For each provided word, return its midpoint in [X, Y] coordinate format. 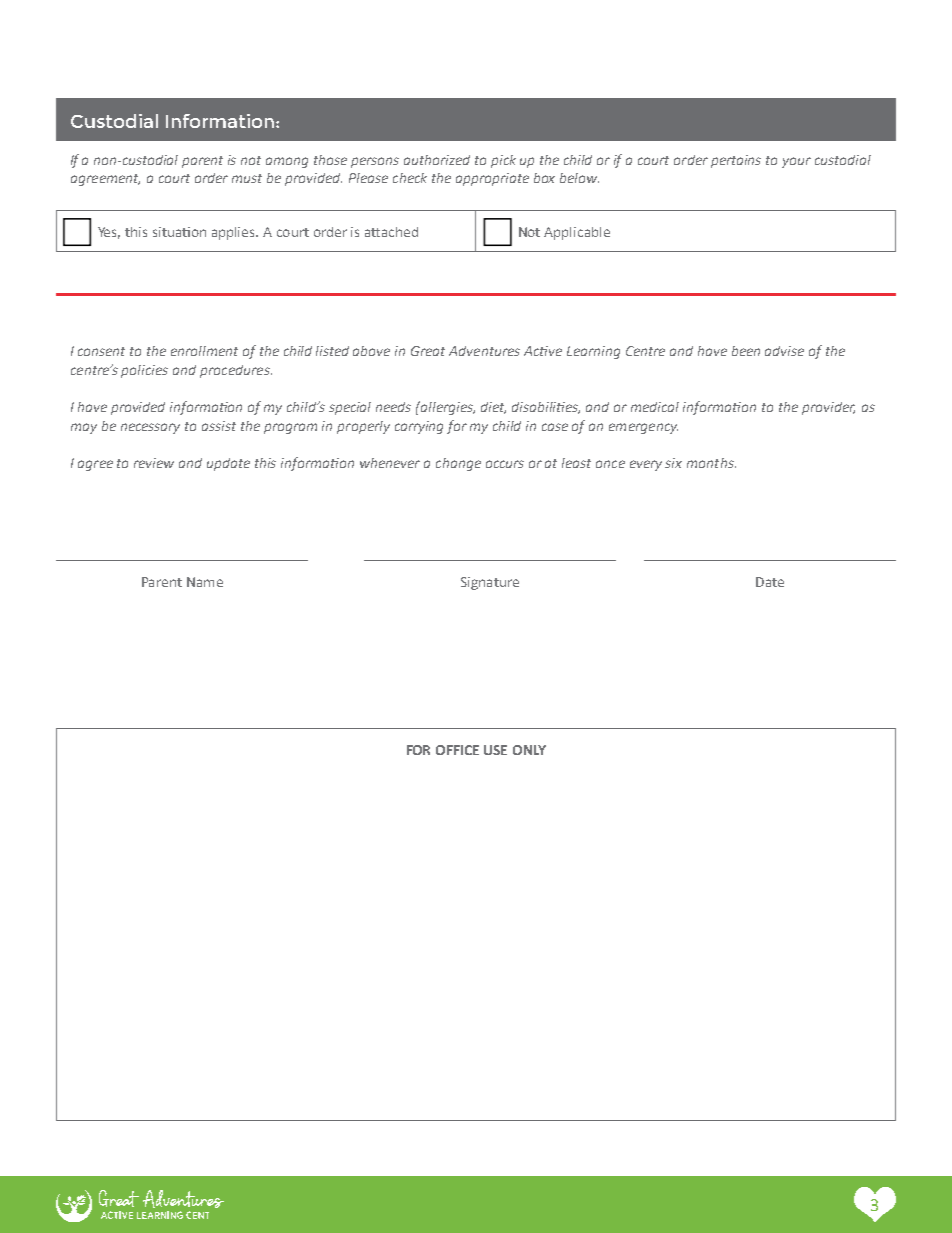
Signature [490, 583]
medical [655, 407]
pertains [736, 161]
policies [144, 371]
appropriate [492, 179]
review [154, 463]
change [458, 464]
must [247, 178]
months [711, 463]
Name [205, 582]
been [746, 351]
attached [391, 232]
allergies [447, 408]
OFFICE [457, 750]
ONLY [529, 750]
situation [179, 232]
